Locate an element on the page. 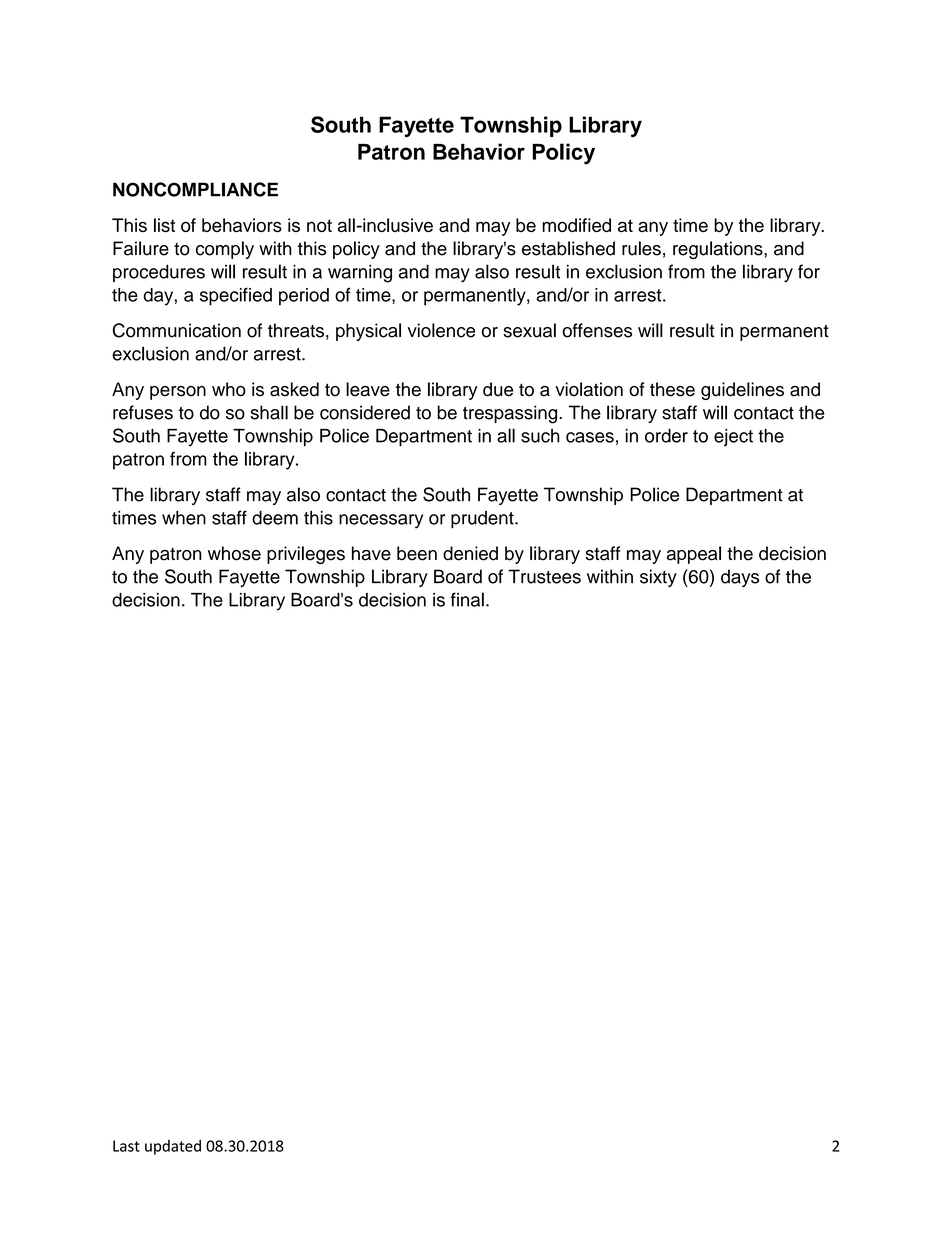  final is located at coordinates (467, 599).
